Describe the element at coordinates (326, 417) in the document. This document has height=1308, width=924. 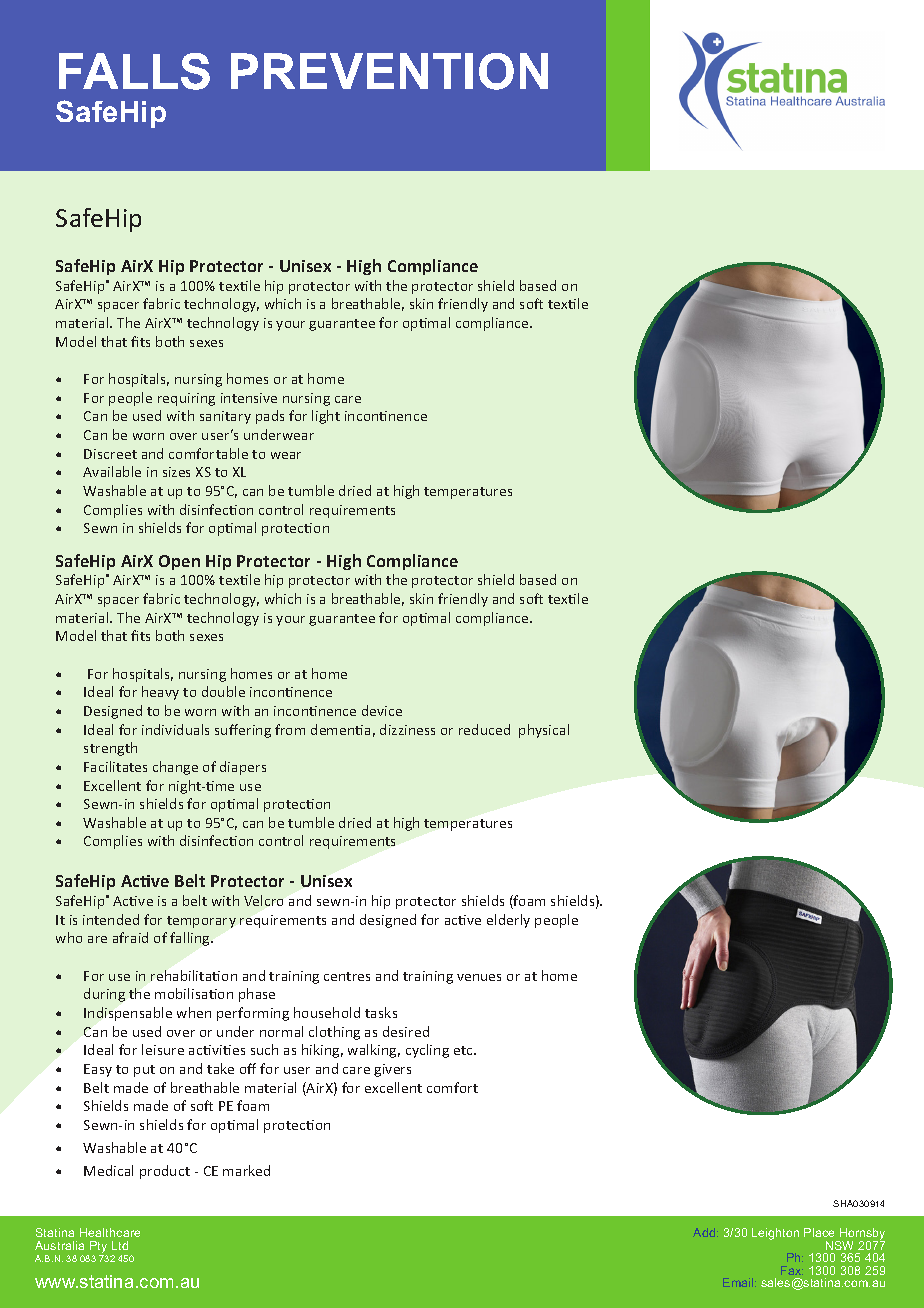
I see `light` at that location.
